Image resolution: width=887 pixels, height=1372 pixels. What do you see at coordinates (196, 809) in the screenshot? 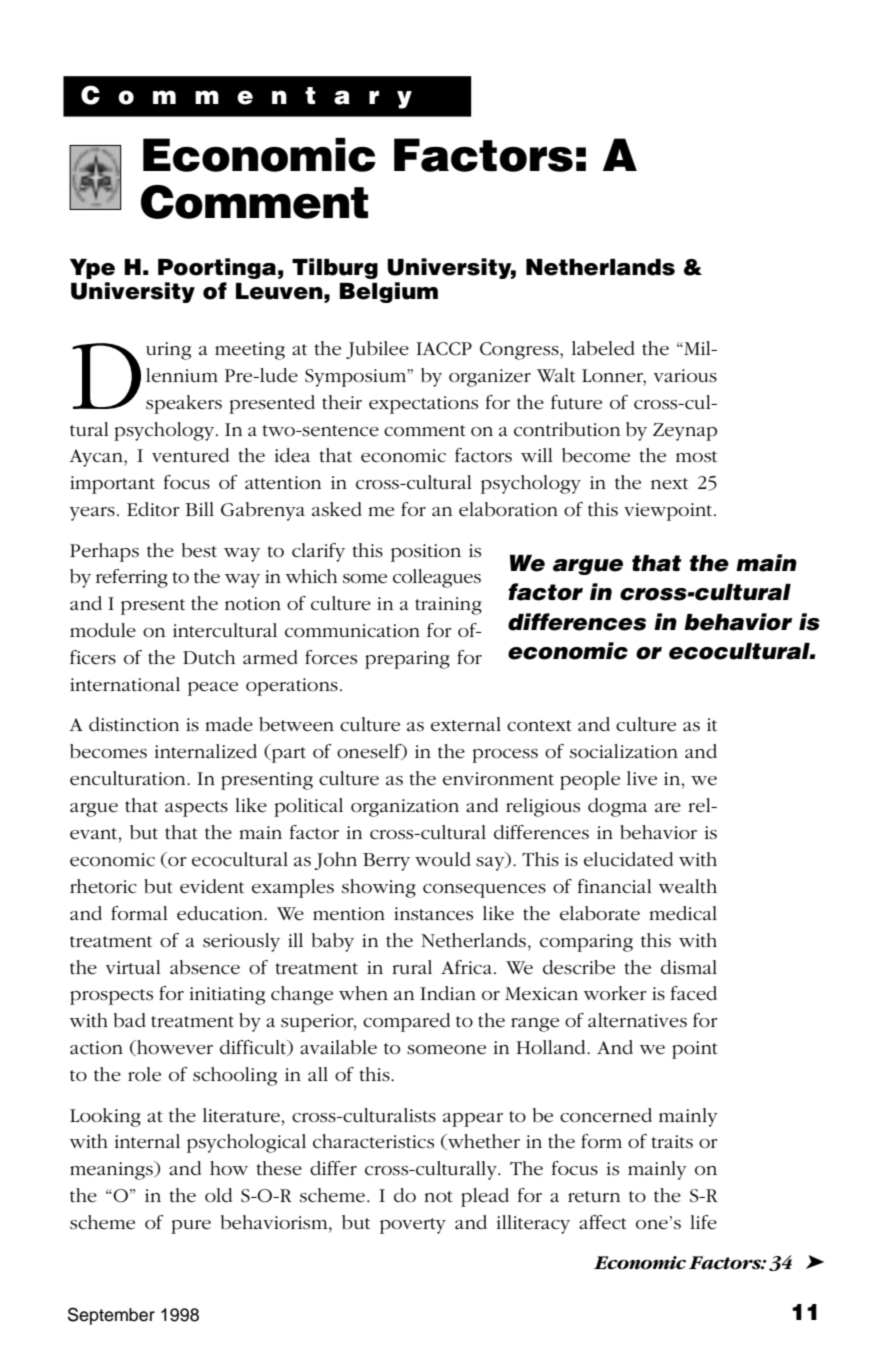
I see `aspects` at bounding box center [196, 809].
